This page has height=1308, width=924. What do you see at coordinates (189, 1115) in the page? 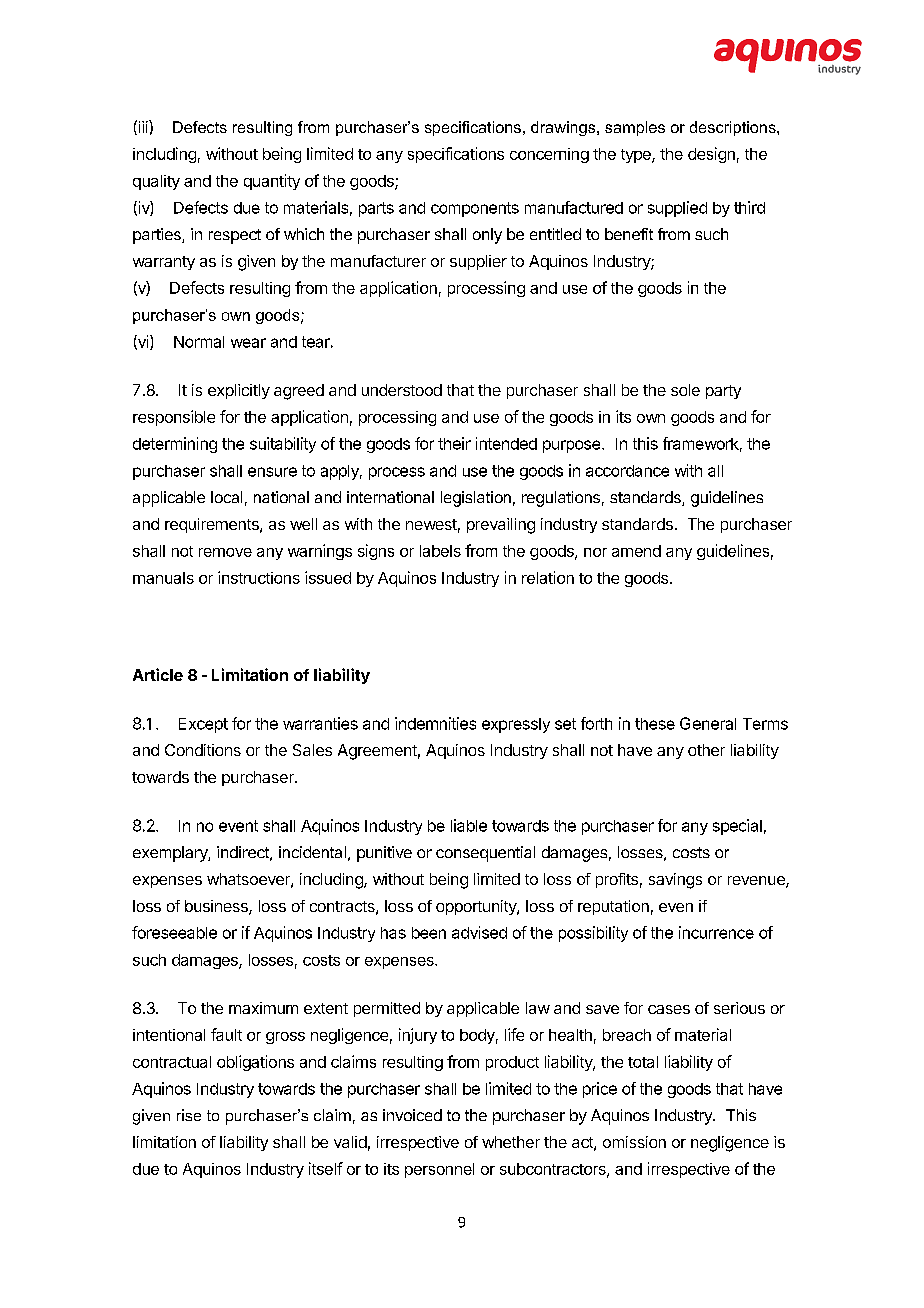
I see `rise` at bounding box center [189, 1115].
